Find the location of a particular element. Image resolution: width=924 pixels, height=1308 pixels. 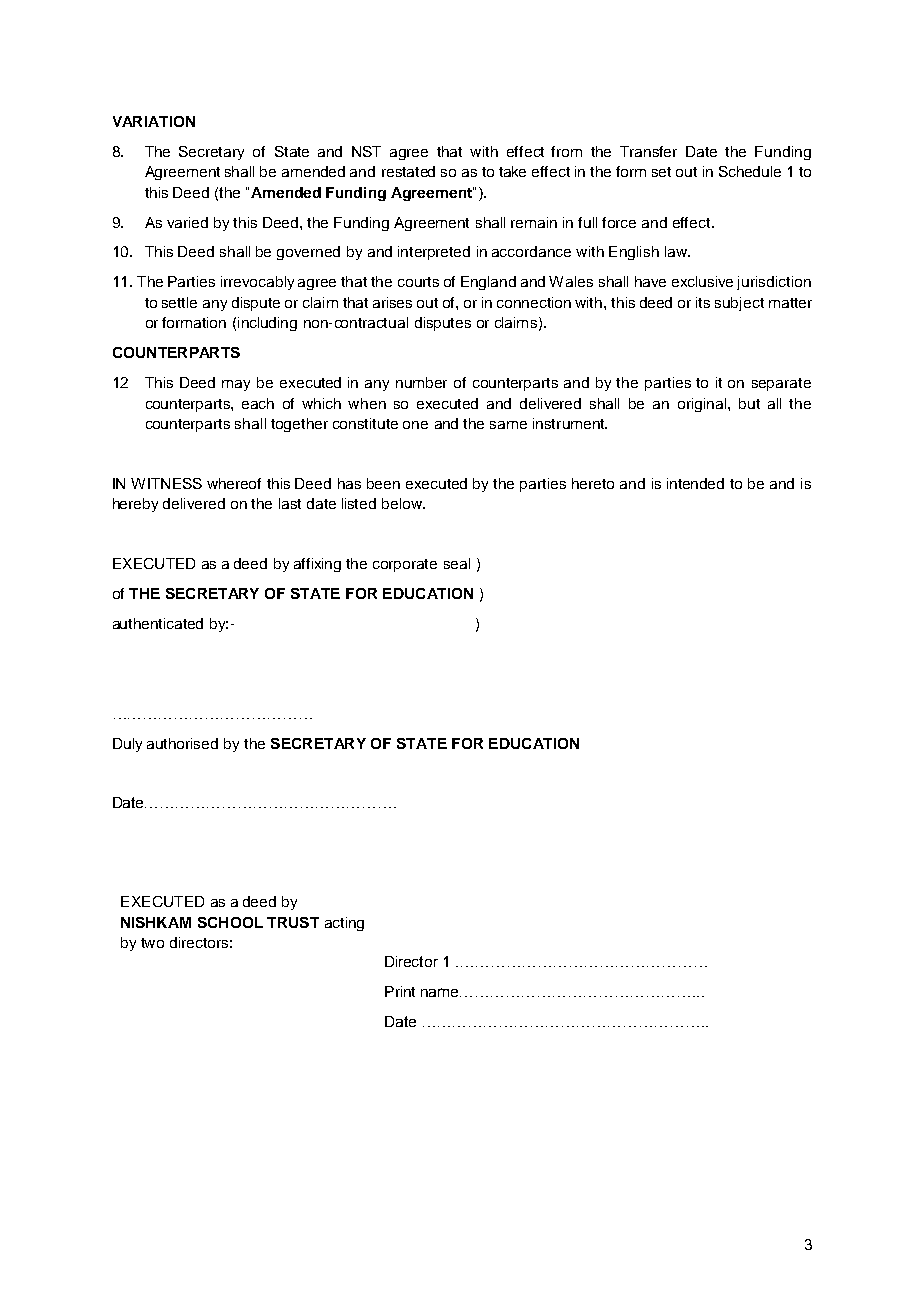

name is located at coordinates (441, 992).
